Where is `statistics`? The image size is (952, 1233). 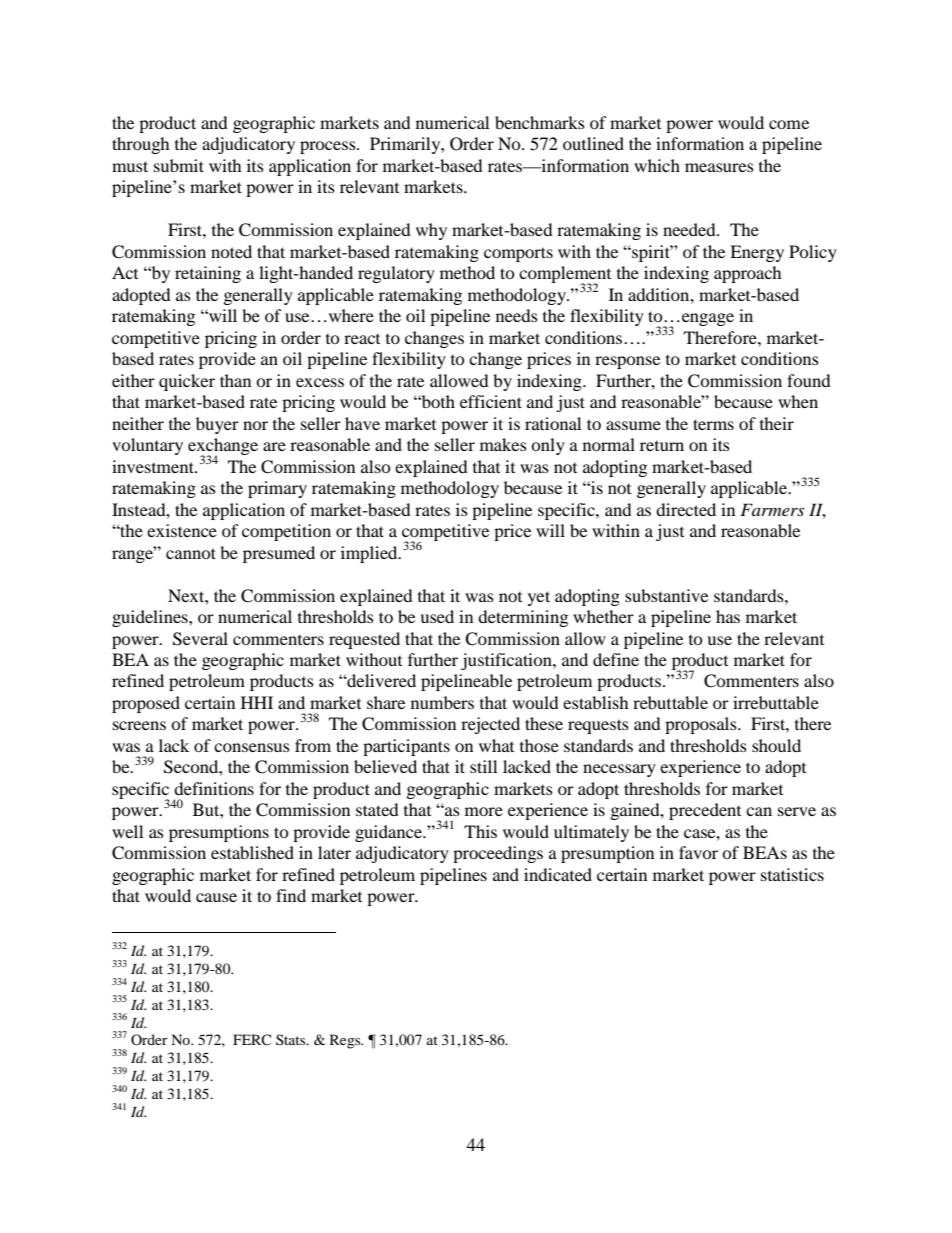 statistics is located at coordinates (792, 874).
